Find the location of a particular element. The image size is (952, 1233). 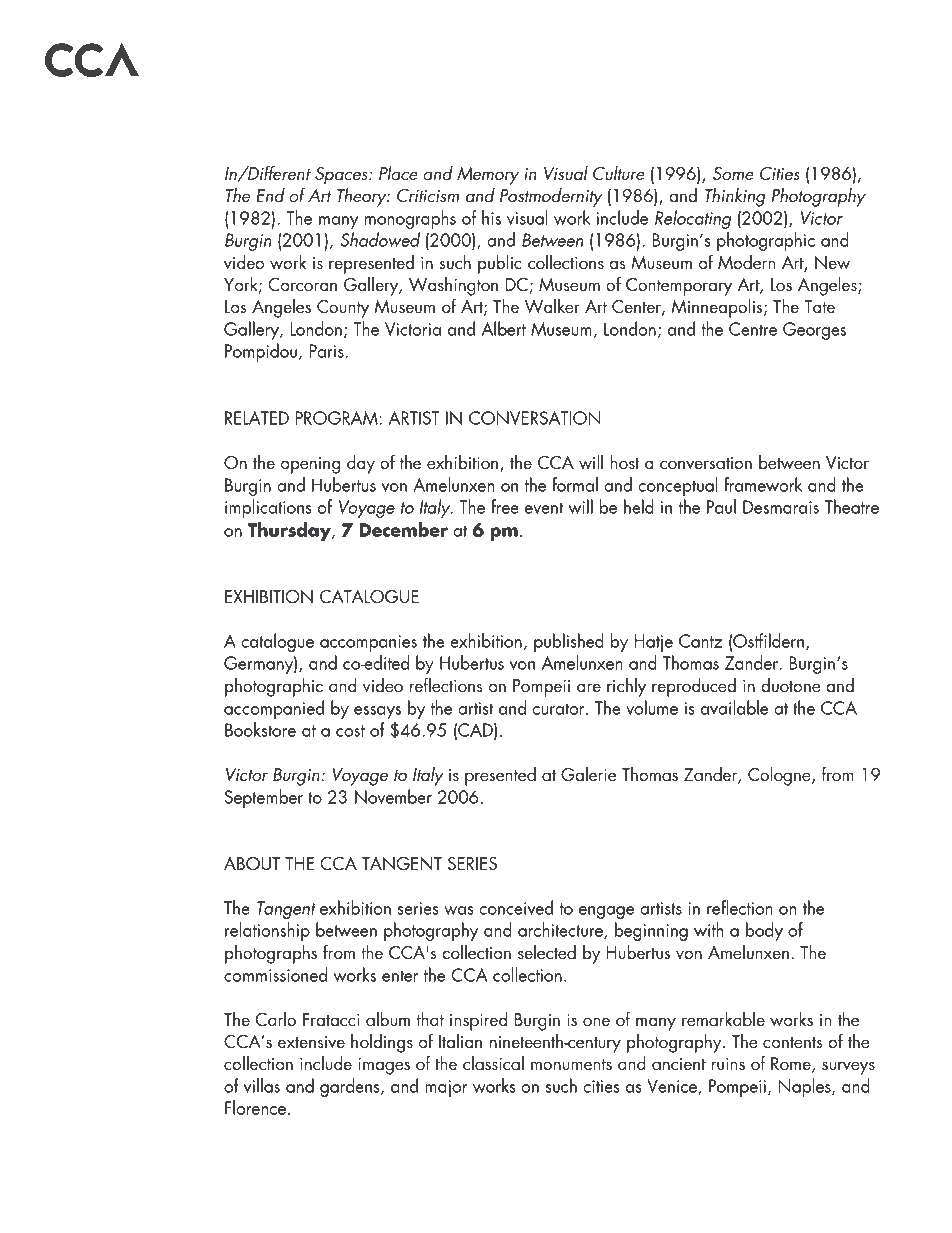

monuments is located at coordinates (571, 1064).
